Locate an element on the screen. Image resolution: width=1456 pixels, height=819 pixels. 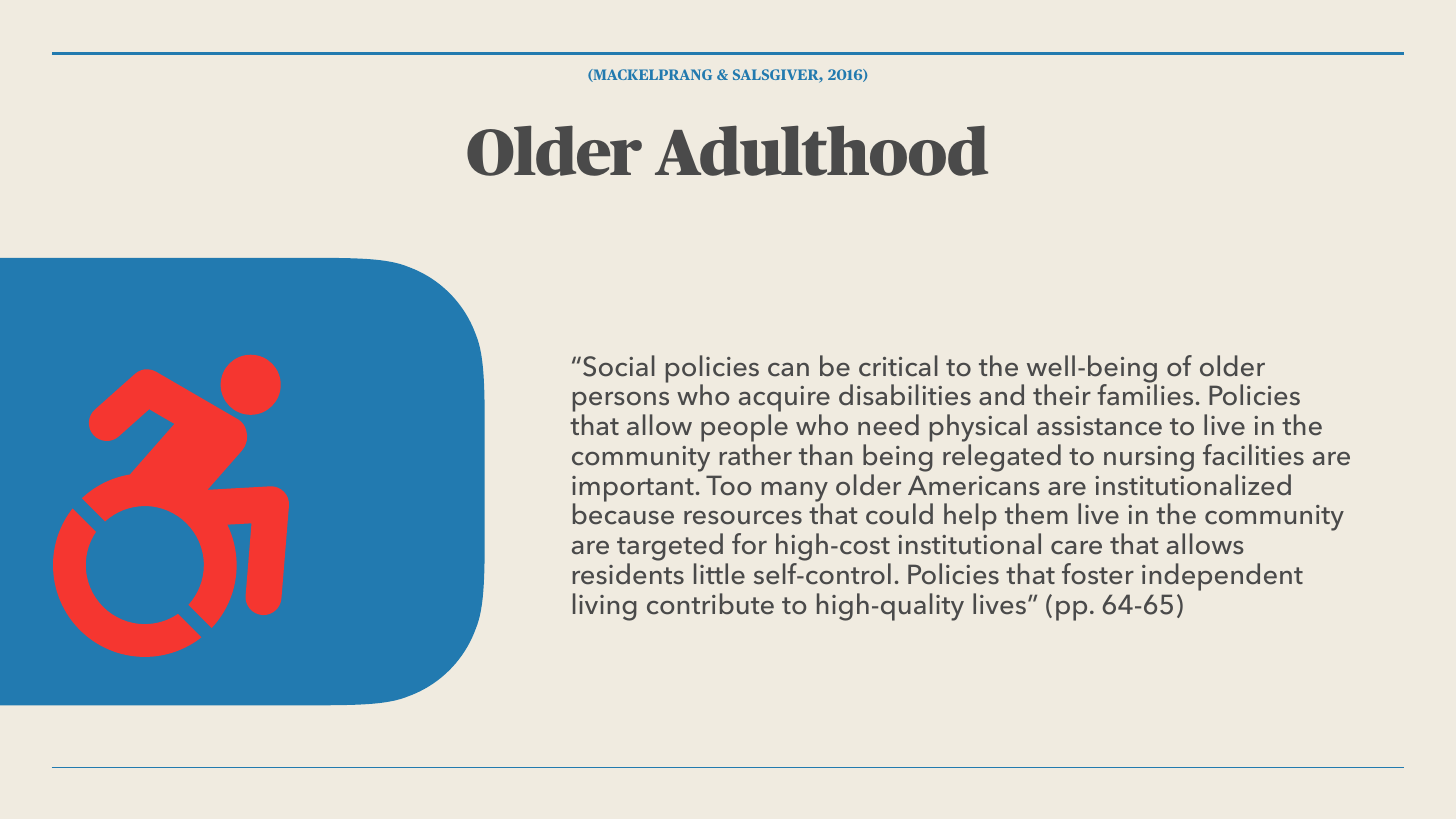
Americans is located at coordinates (974, 485).
